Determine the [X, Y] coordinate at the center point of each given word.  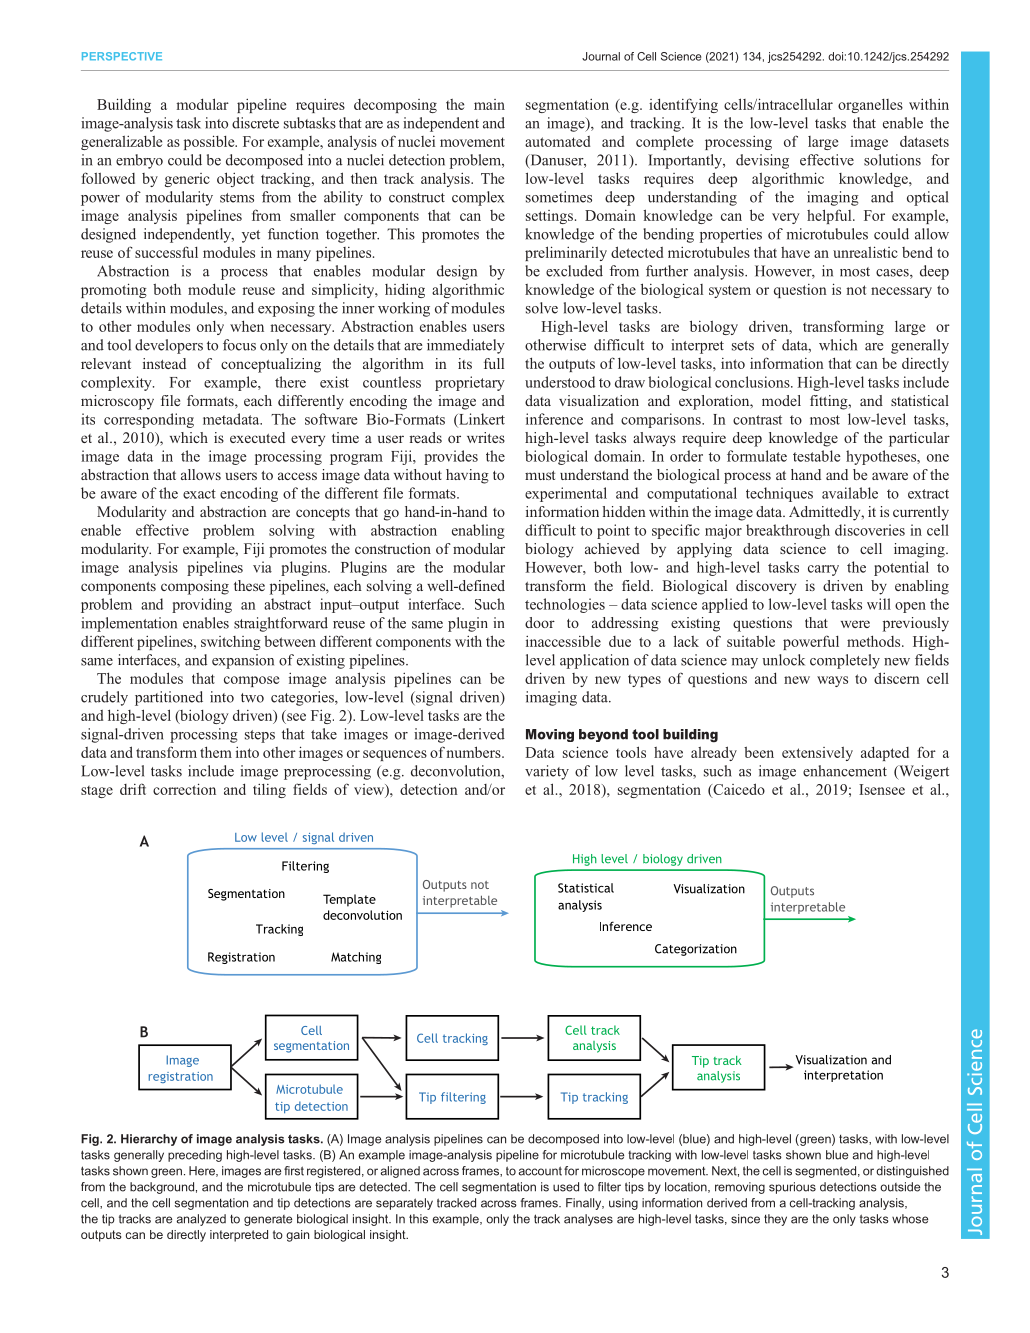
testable [817, 456]
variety [547, 772]
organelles [870, 106]
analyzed [201, 1220]
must [540, 475]
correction [184, 789]
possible [210, 142]
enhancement [845, 771]
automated [557, 141]
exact [199, 494]
